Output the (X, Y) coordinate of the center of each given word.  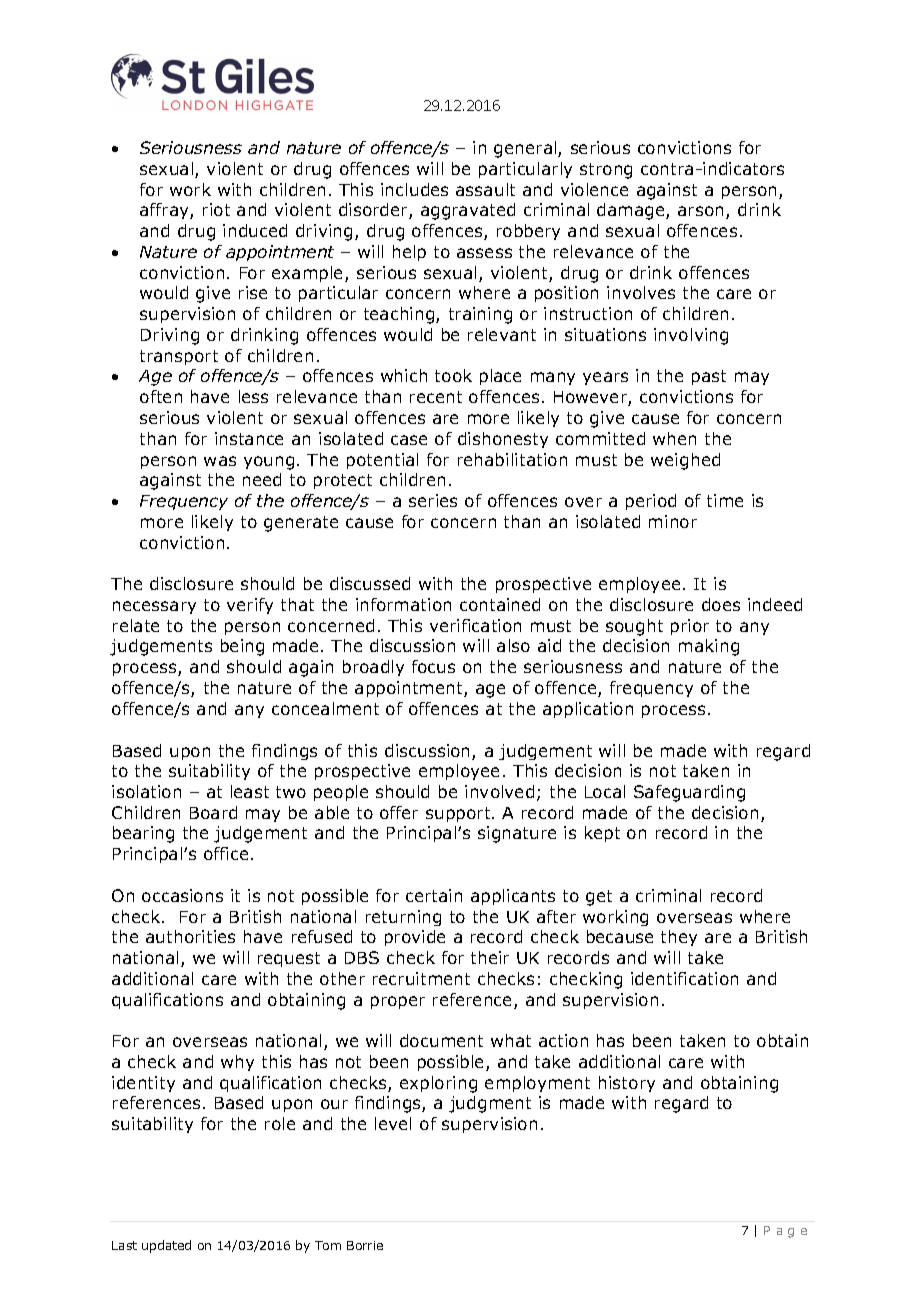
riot (216, 209)
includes (414, 189)
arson (702, 212)
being (242, 647)
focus (433, 666)
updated (166, 1246)
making (709, 647)
